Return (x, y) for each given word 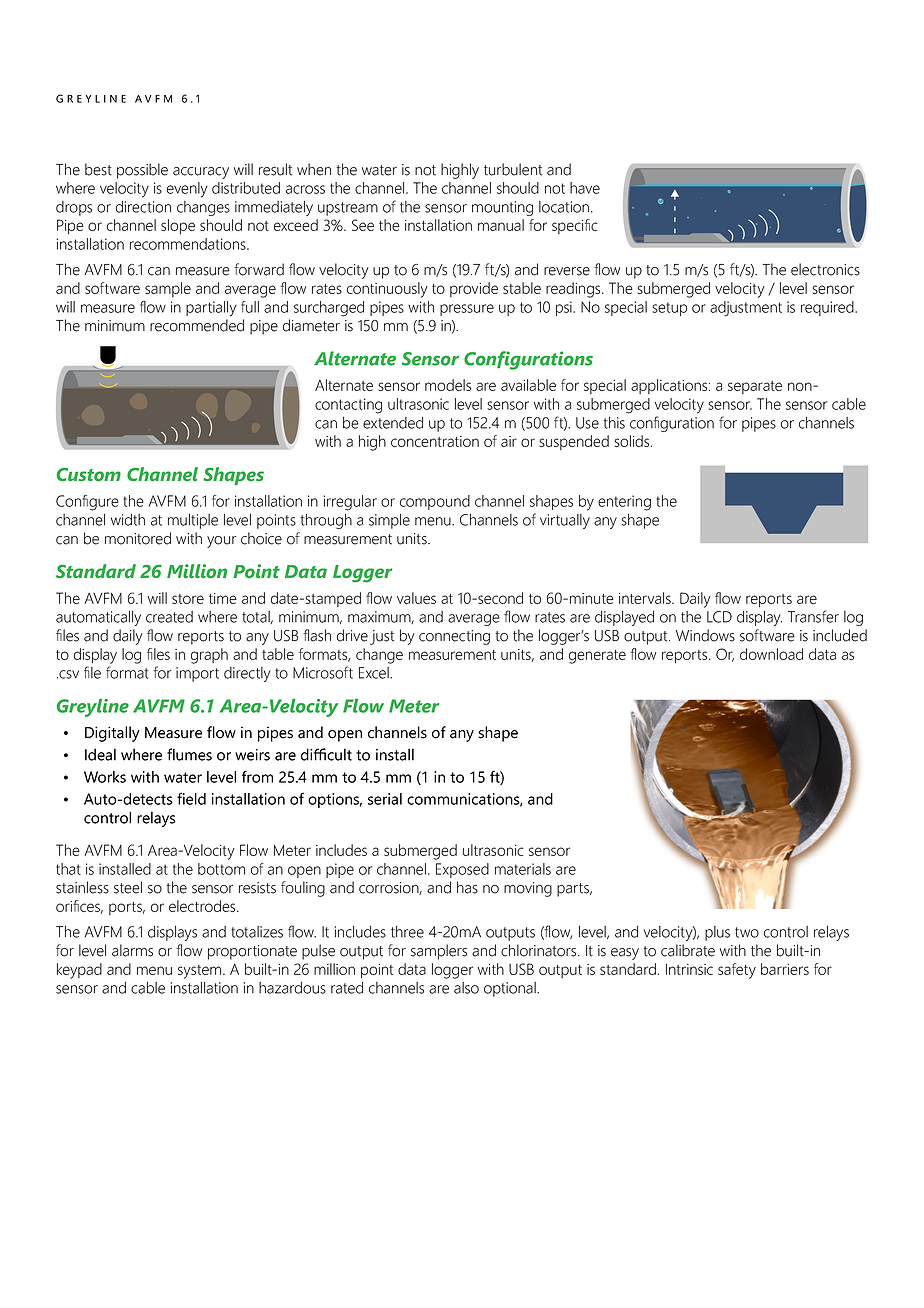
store (188, 599)
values (416, 598)
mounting (502, 208)
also (466, 988)
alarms (132, 950)
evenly (187, 190)
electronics (825, 269)
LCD (719, 617)
